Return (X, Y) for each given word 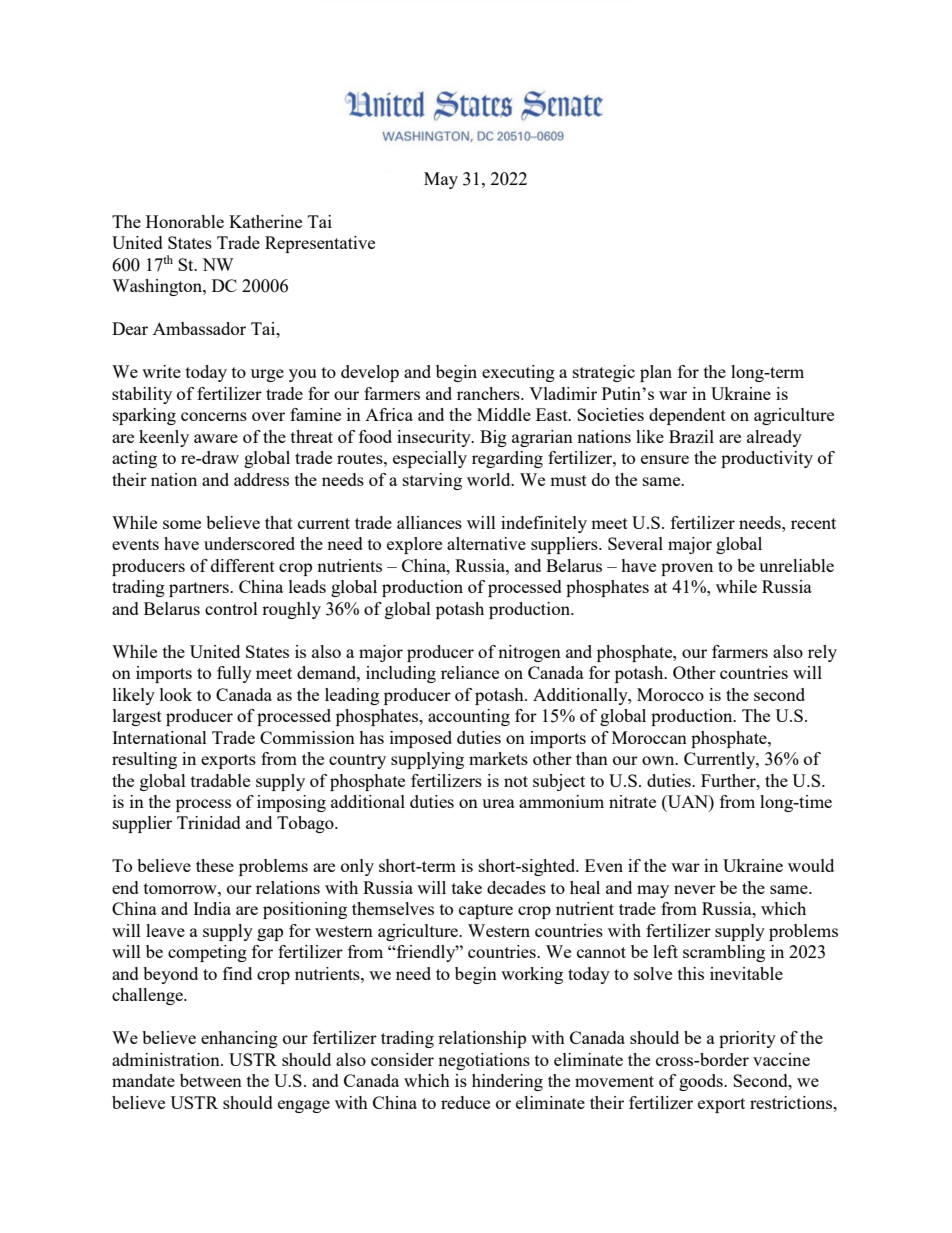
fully (234, 674)
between (211, 1080)
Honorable (185, 221)
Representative (320, 244)
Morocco (670, 694)
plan (656, 373)
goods (702, 1082)
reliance (470, 672)
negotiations (484, 1061)
